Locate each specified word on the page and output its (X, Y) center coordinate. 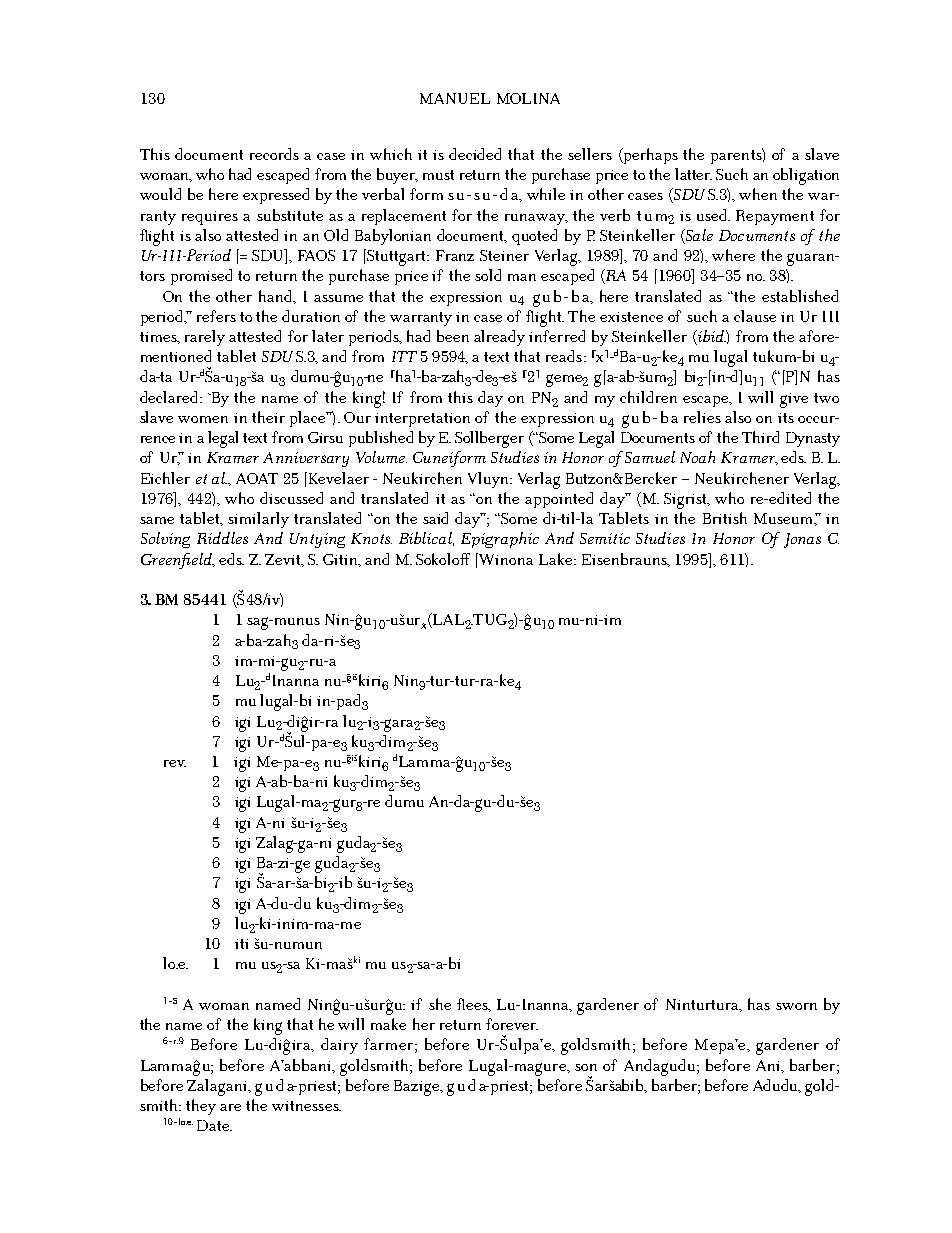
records (274, 154)
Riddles (222, 538)
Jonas (802, 540)
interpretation (422, 420)
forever (512, 1024)
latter (693, 174)
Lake (555, 559)
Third (760, 437)
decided (475, 154)
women (203, 419)
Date (214, 1125)
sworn (796, 1006)
